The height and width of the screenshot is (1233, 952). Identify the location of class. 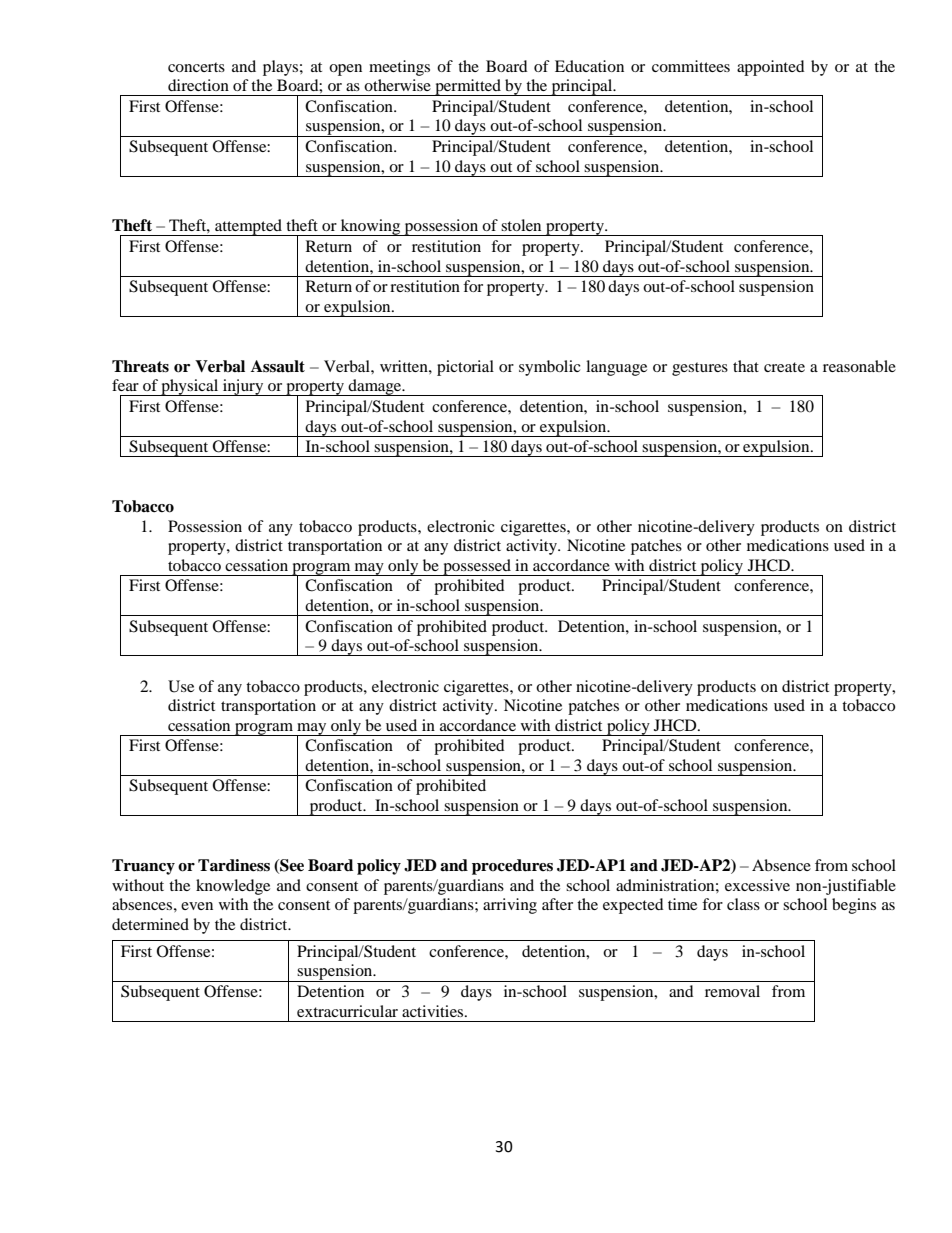
(743, 904).
